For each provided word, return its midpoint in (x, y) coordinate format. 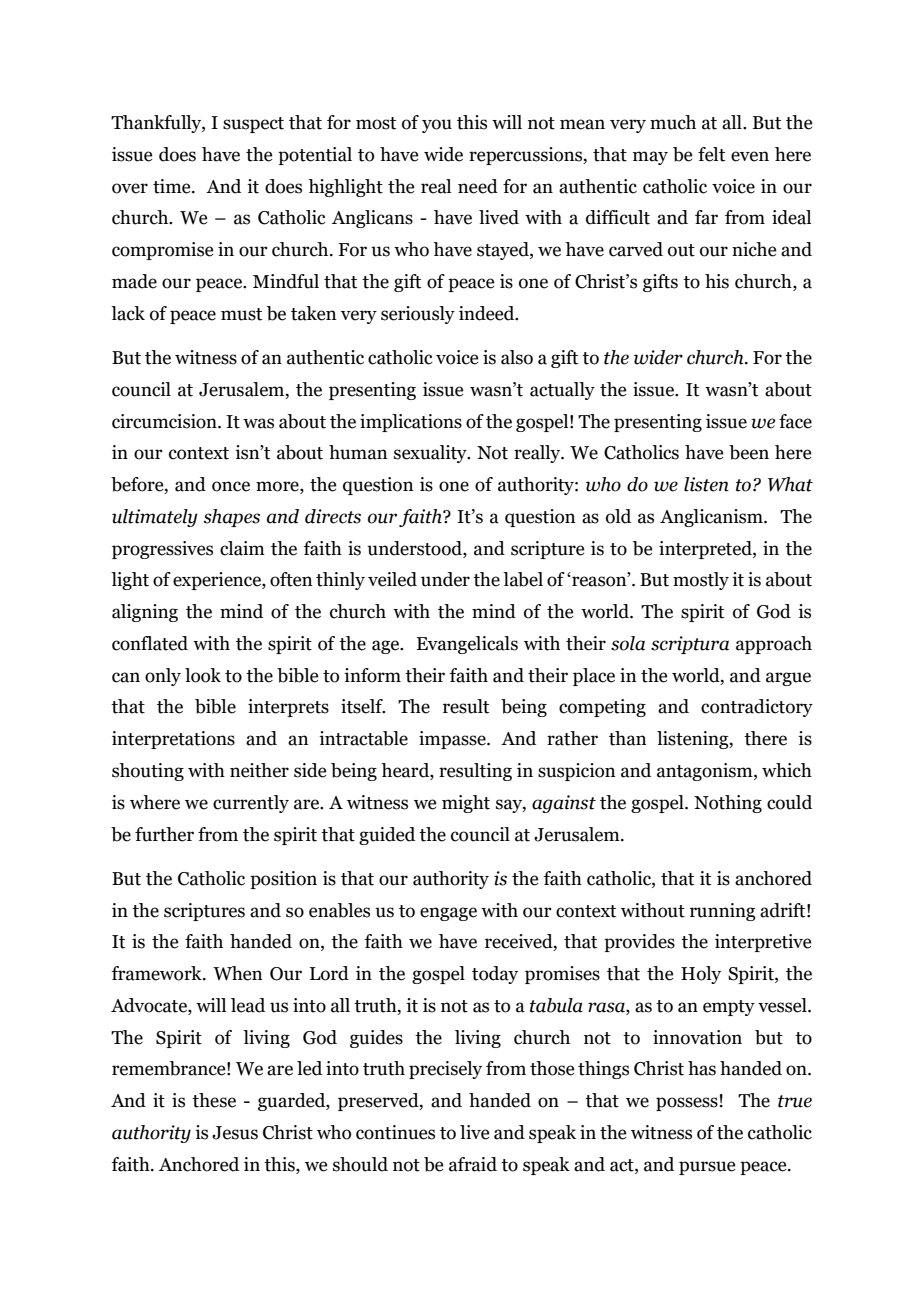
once (231, 486)
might (466, 804)
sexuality (431, 454)
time (173, 186)
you (437, 126)
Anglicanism (712, 518)
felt (711, 154)
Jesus (235, 1133)
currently (251, 804)
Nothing (728, 804)
